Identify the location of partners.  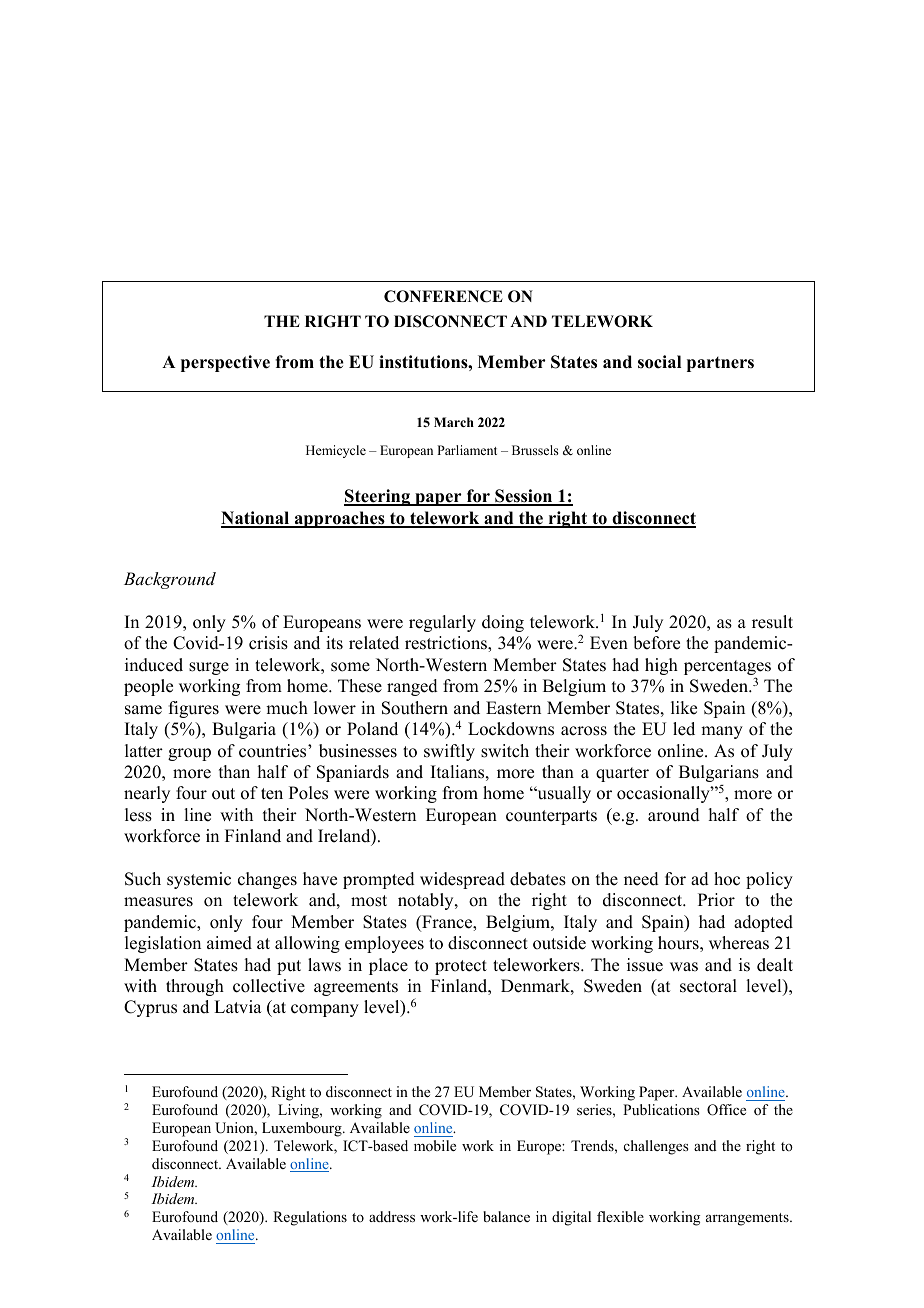
(720, 364).
